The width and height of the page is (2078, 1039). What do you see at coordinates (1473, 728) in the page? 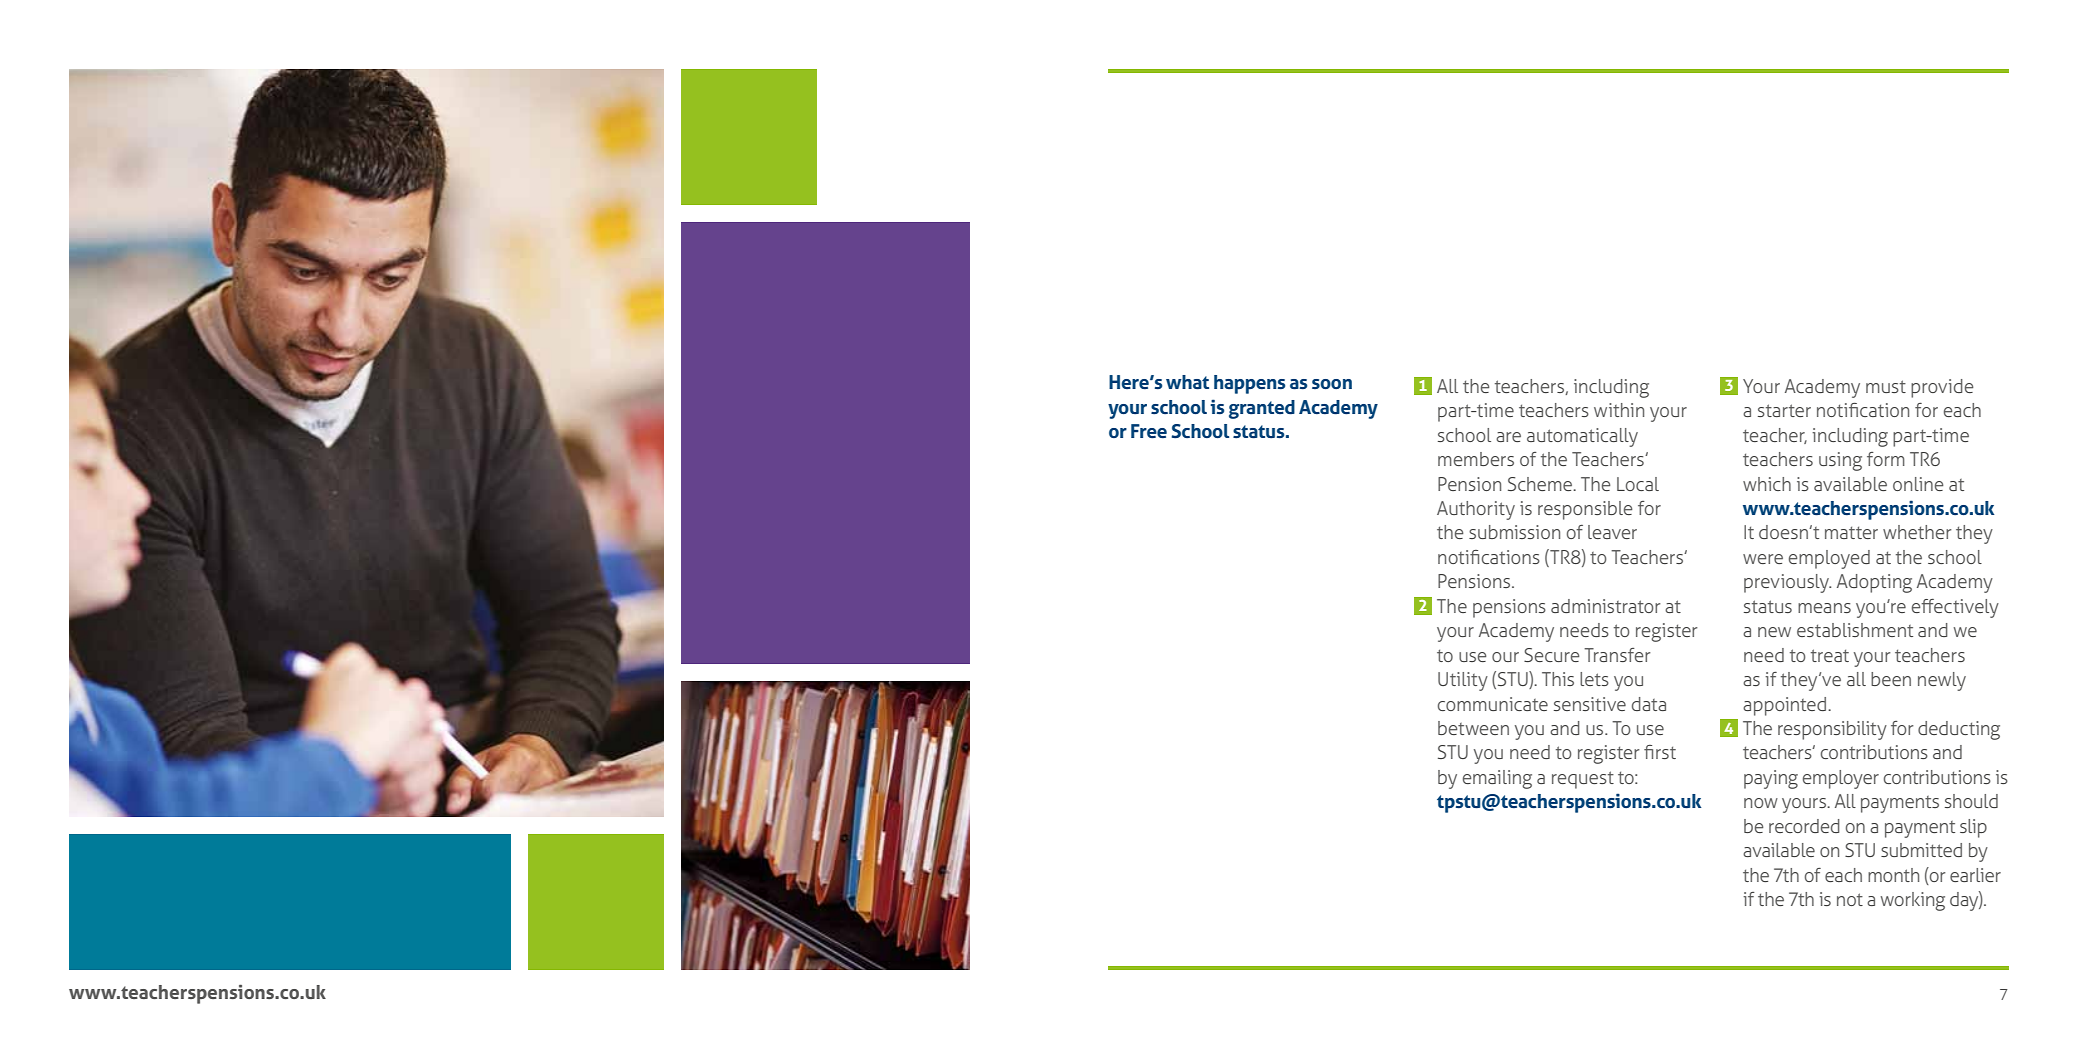
I see `between` at bounding box center [1473, 728].
